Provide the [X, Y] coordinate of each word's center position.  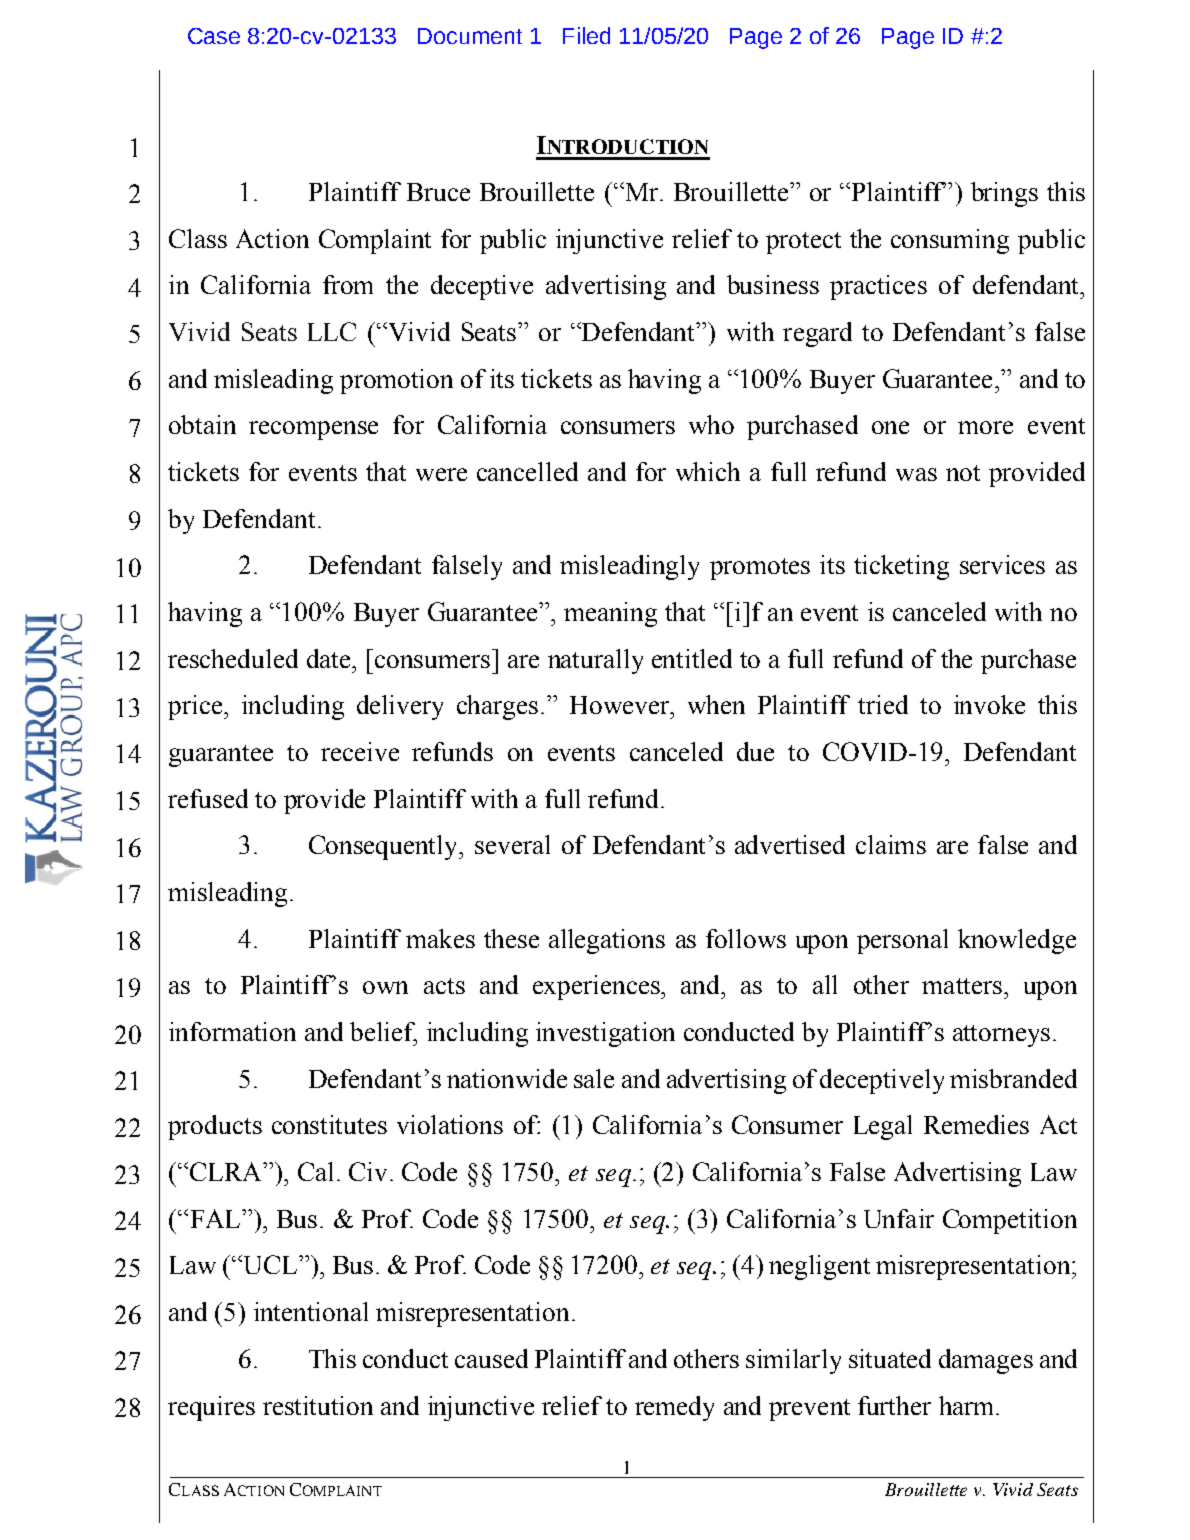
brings [1004, 194]
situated [890, 1358]
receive [360, 751]
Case [214, 36]
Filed [586, 35]
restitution [318, 1405]
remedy [674, 1408]
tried [883, 704]
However [621, 705]
